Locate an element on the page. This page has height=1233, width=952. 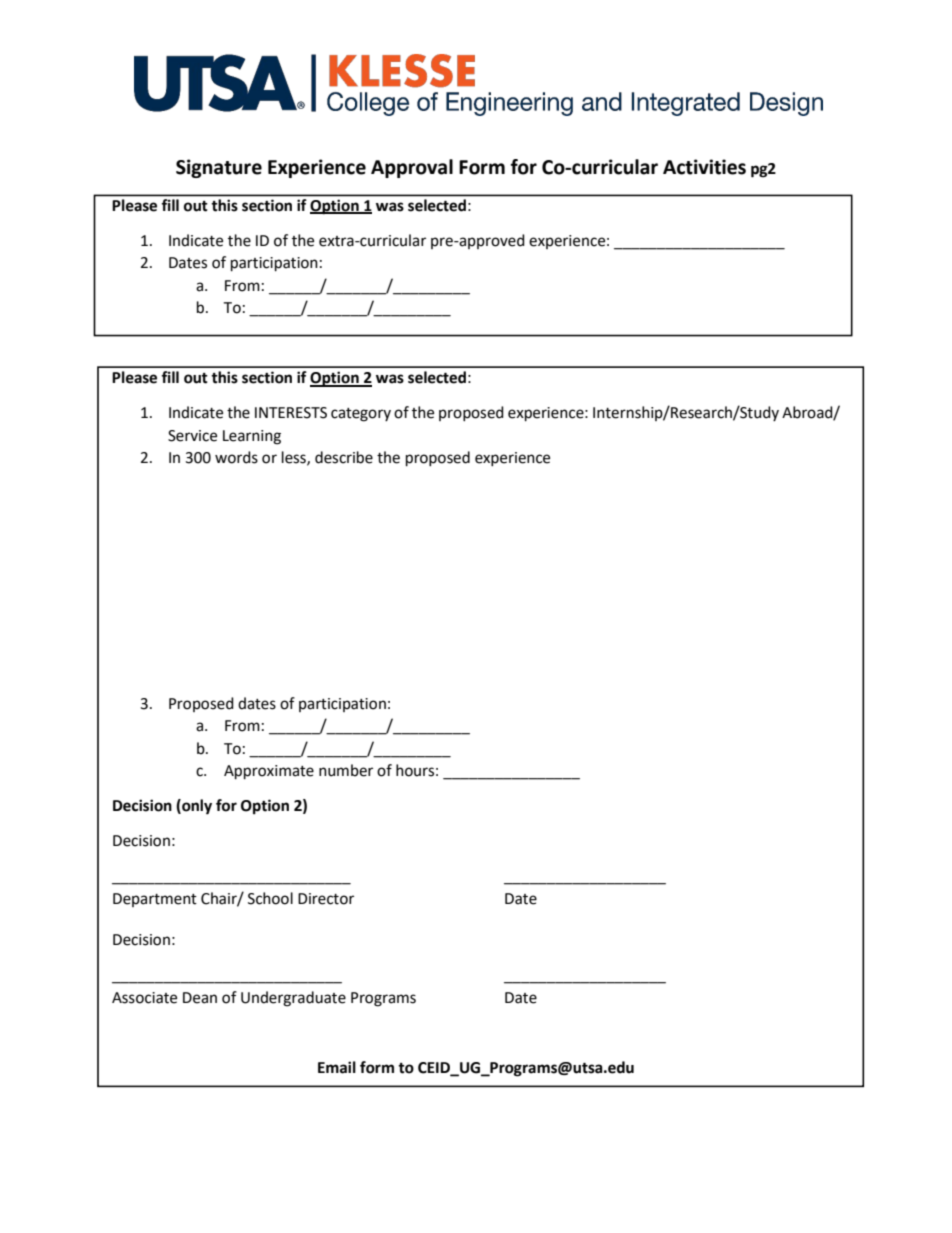
Learning is located at coordinates (252, 437).
